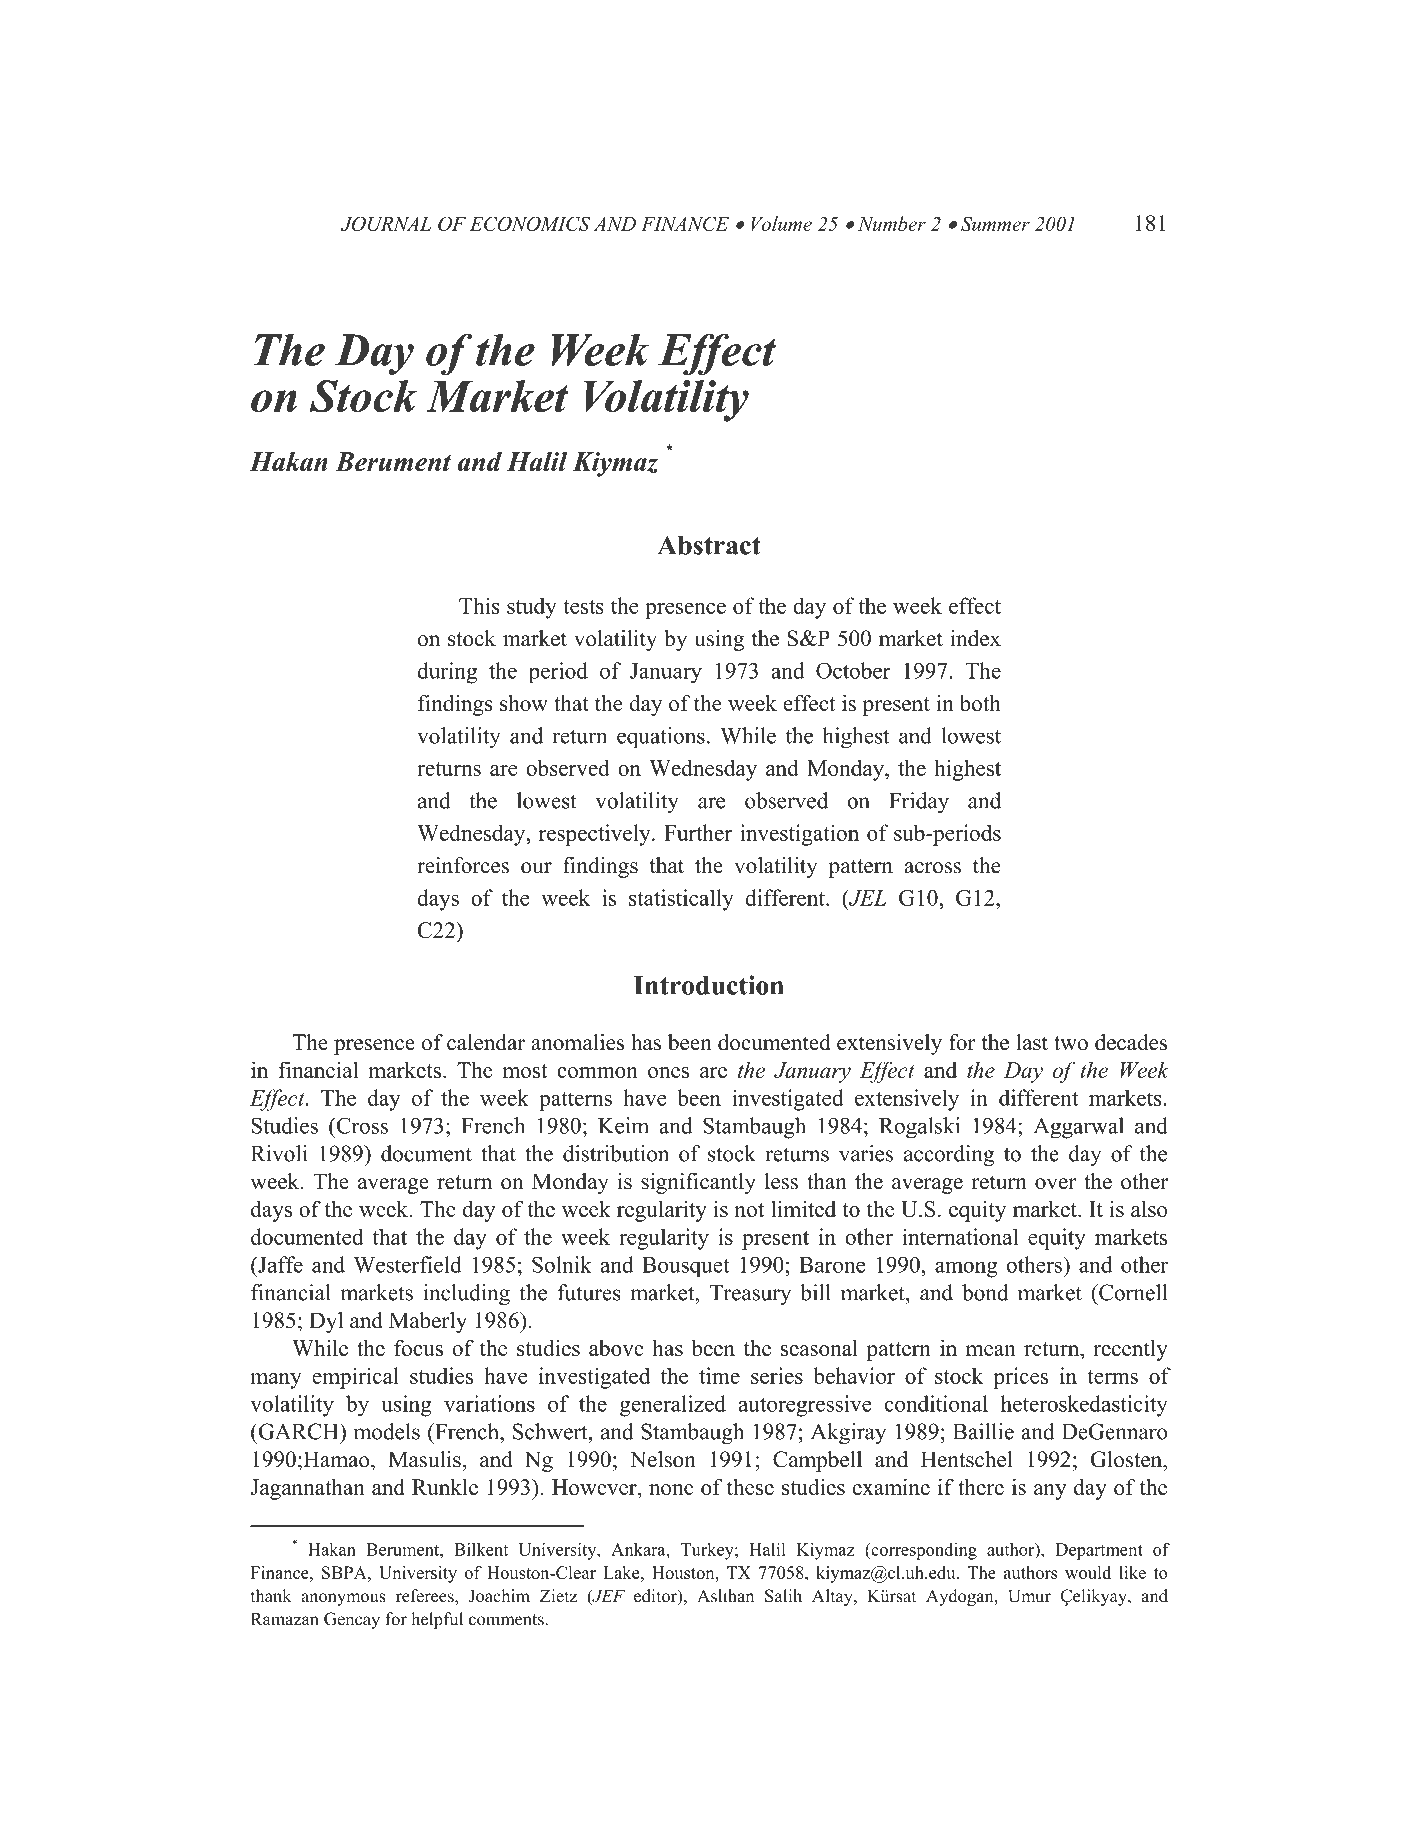 The width and height of the screenshot is (1418, 1835). Describe the element at coordinates (1055, 1184) in the screenshot. I see `over` at that location.
